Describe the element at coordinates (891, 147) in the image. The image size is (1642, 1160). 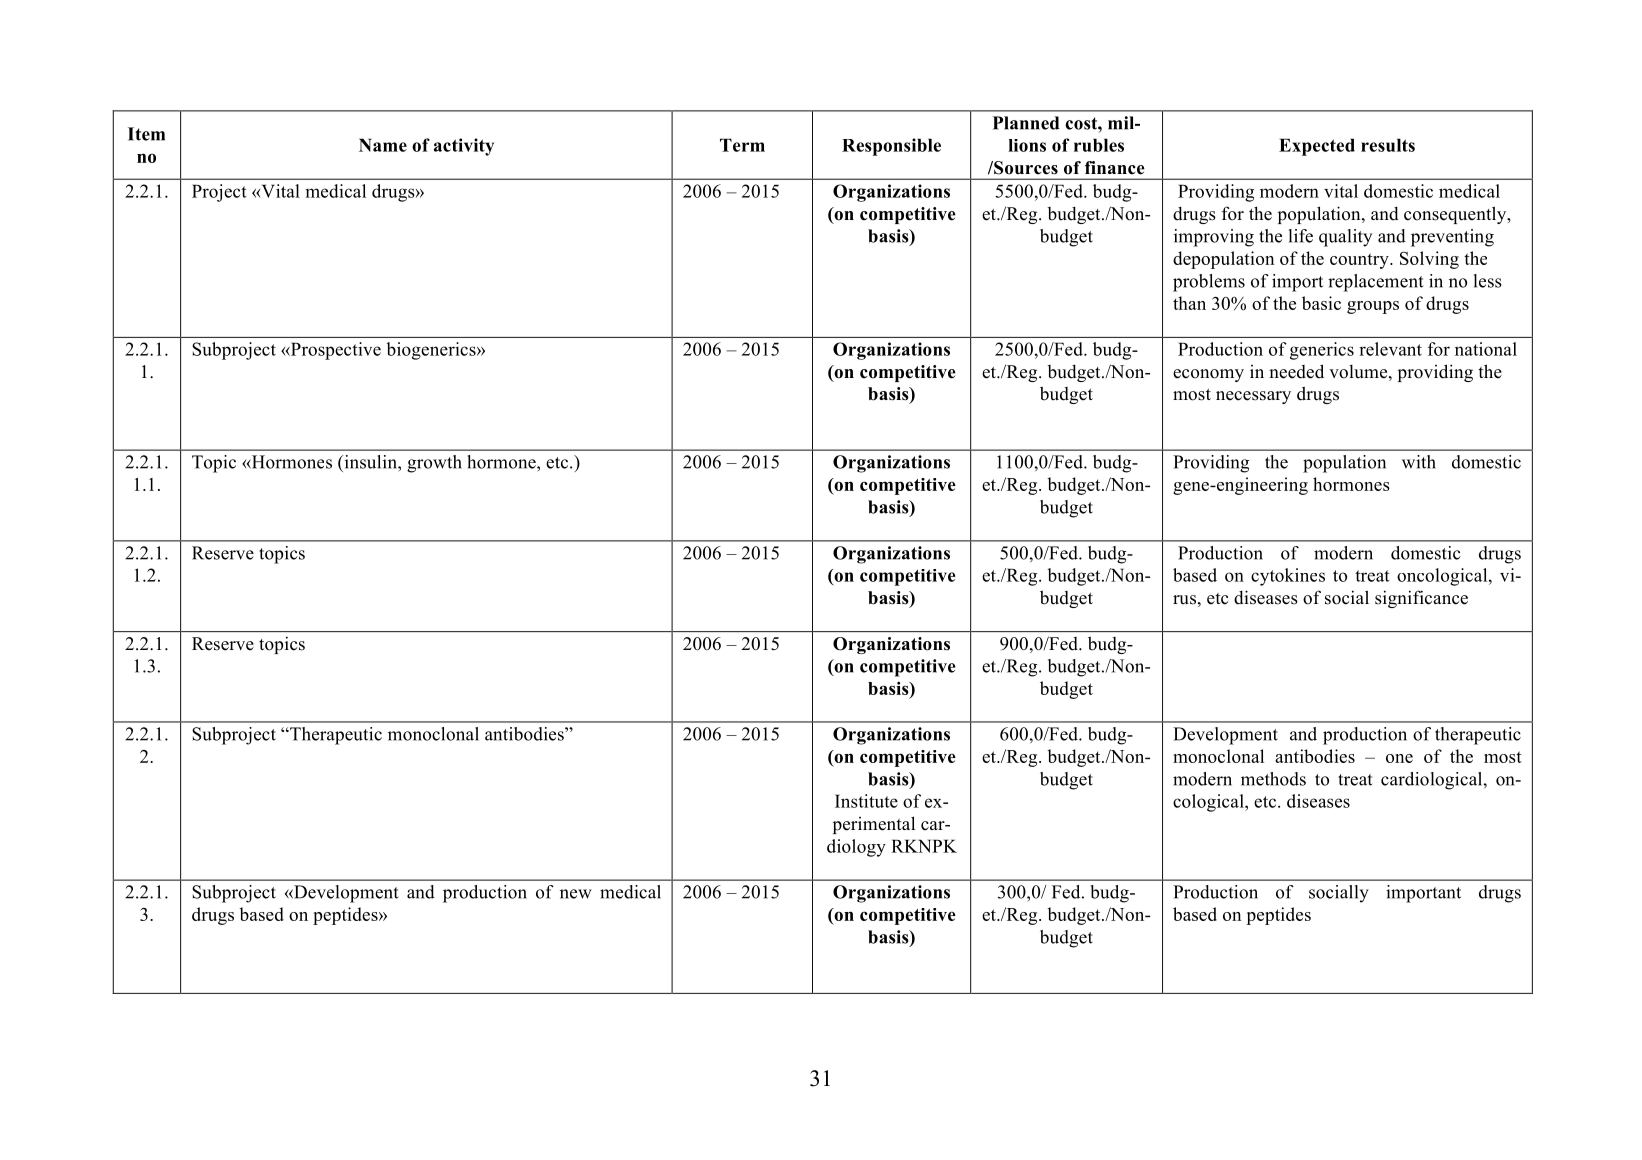
I see `Responsible` at that location.
